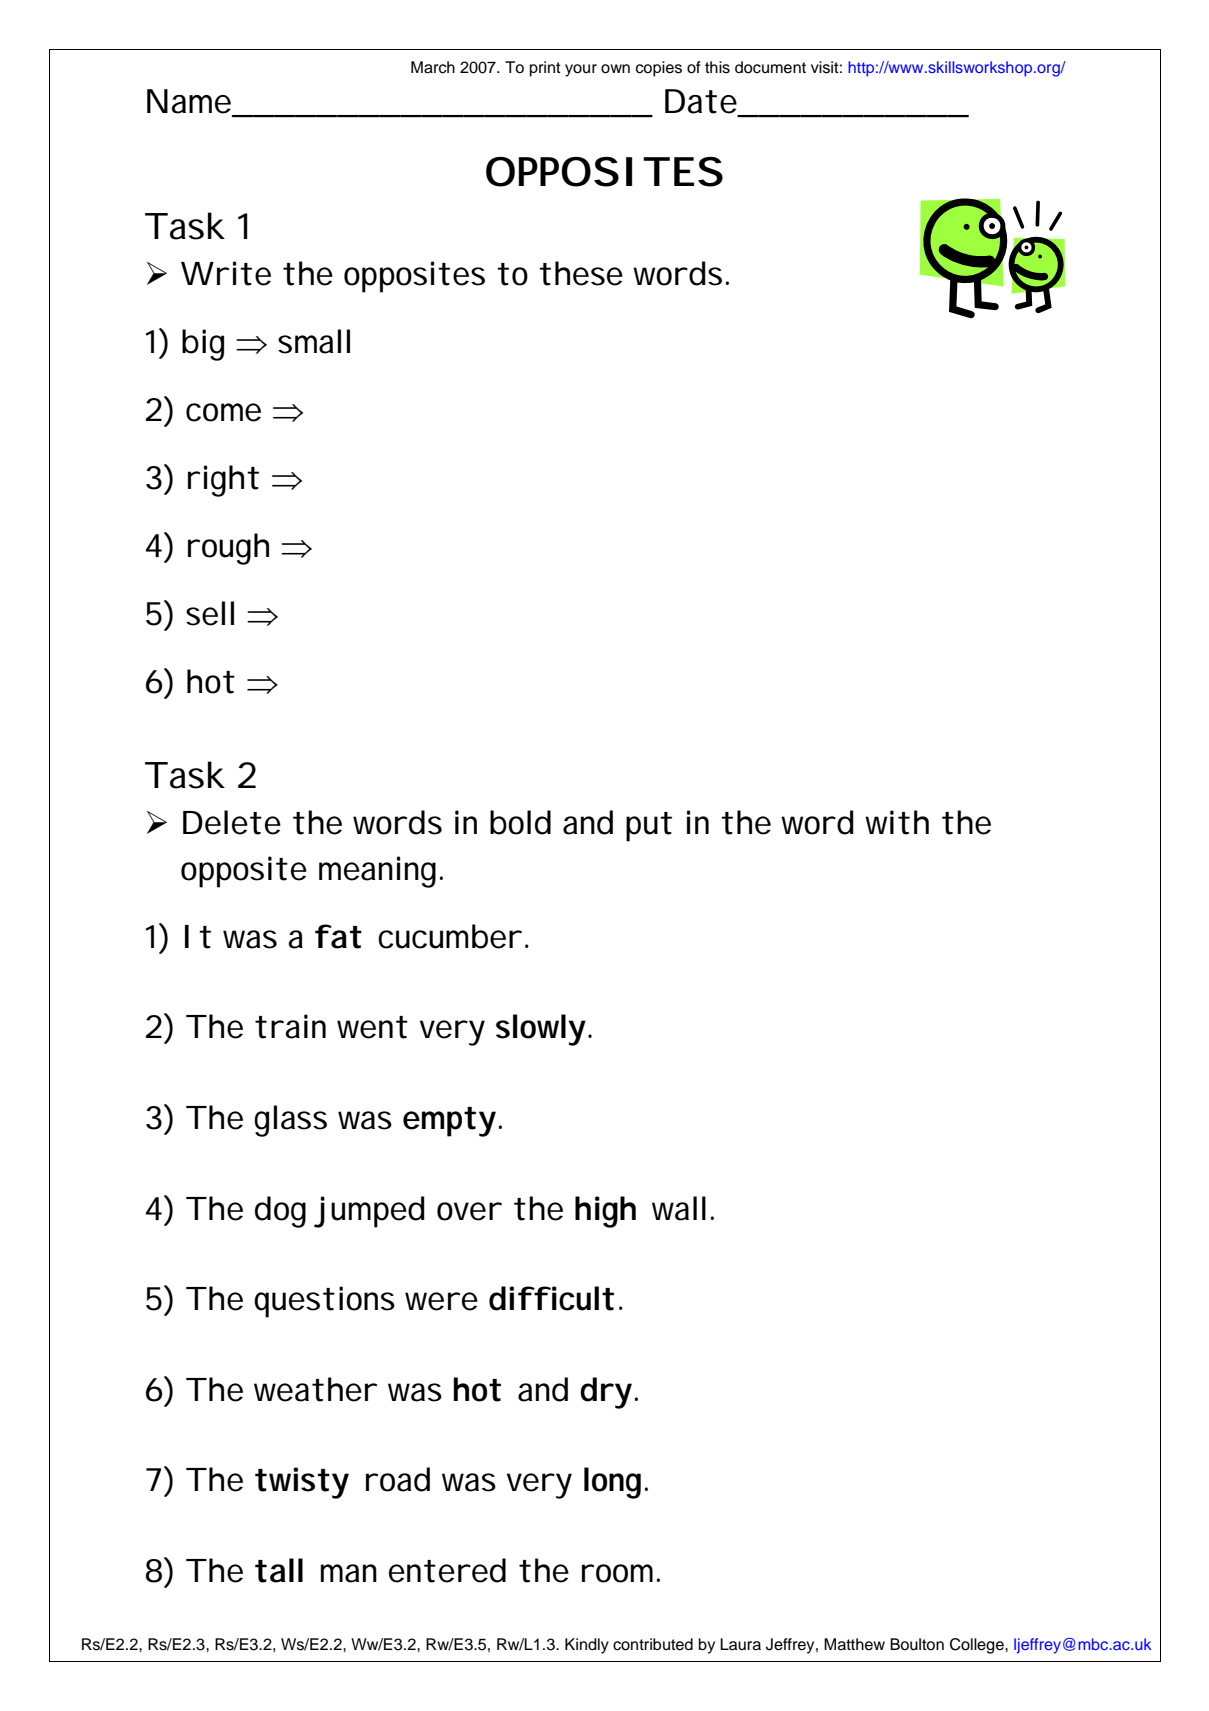  What do you see at coordinates (605, 1212) in the document?
I see `high` at bounding box center [605, 1212].
